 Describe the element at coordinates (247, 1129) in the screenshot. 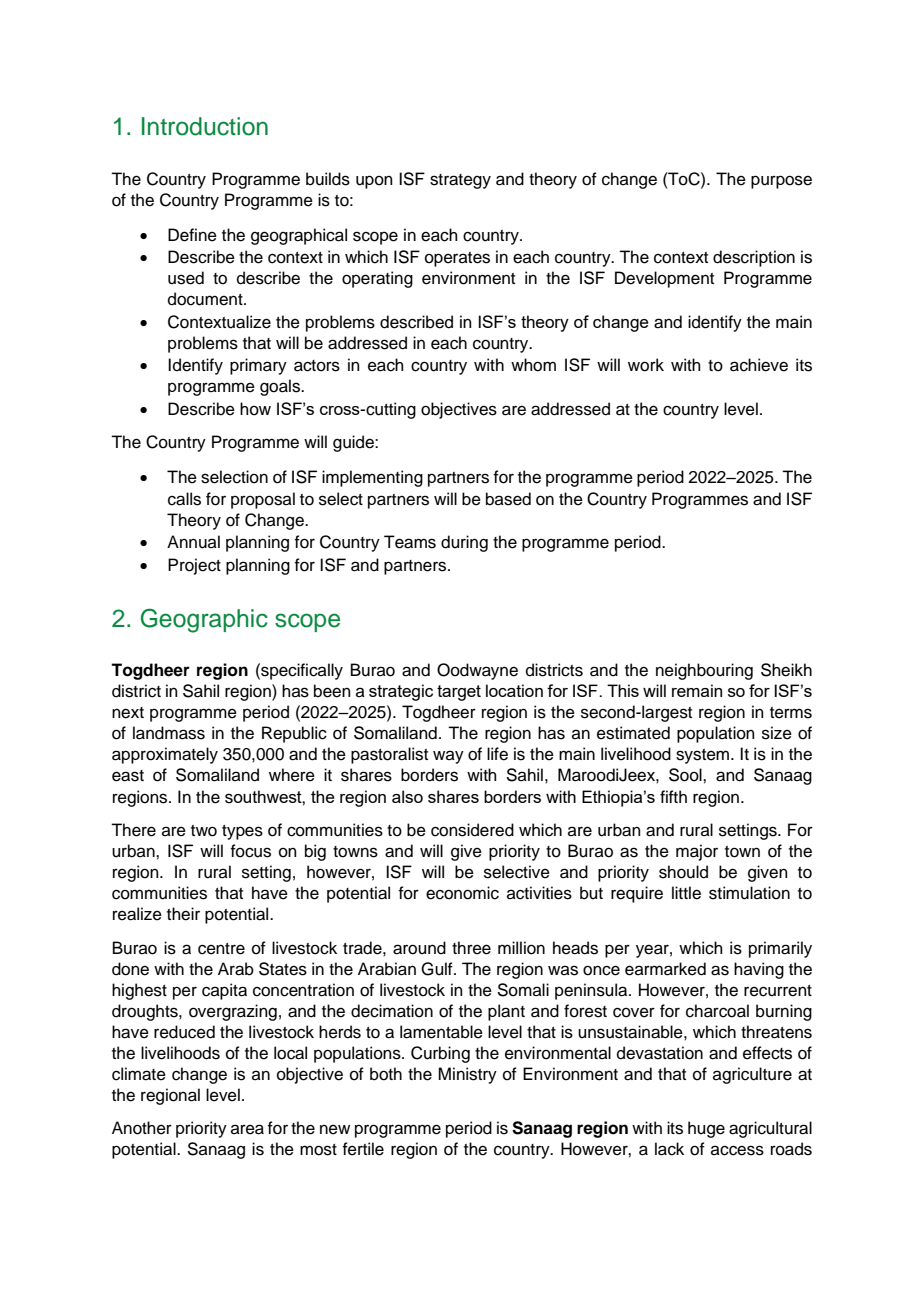

I see `area` at that location.
